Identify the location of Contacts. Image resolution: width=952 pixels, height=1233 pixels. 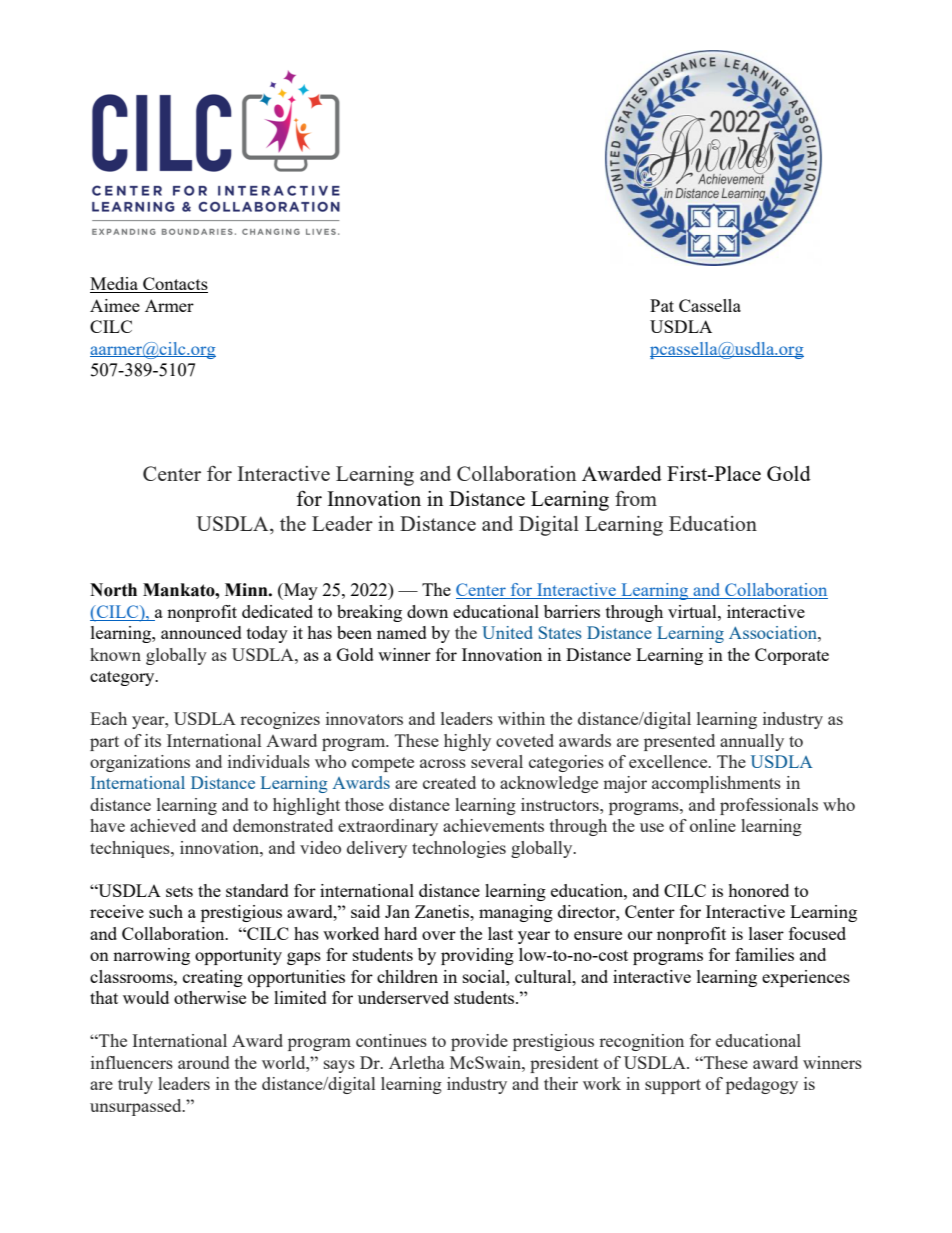
(174, 285).
